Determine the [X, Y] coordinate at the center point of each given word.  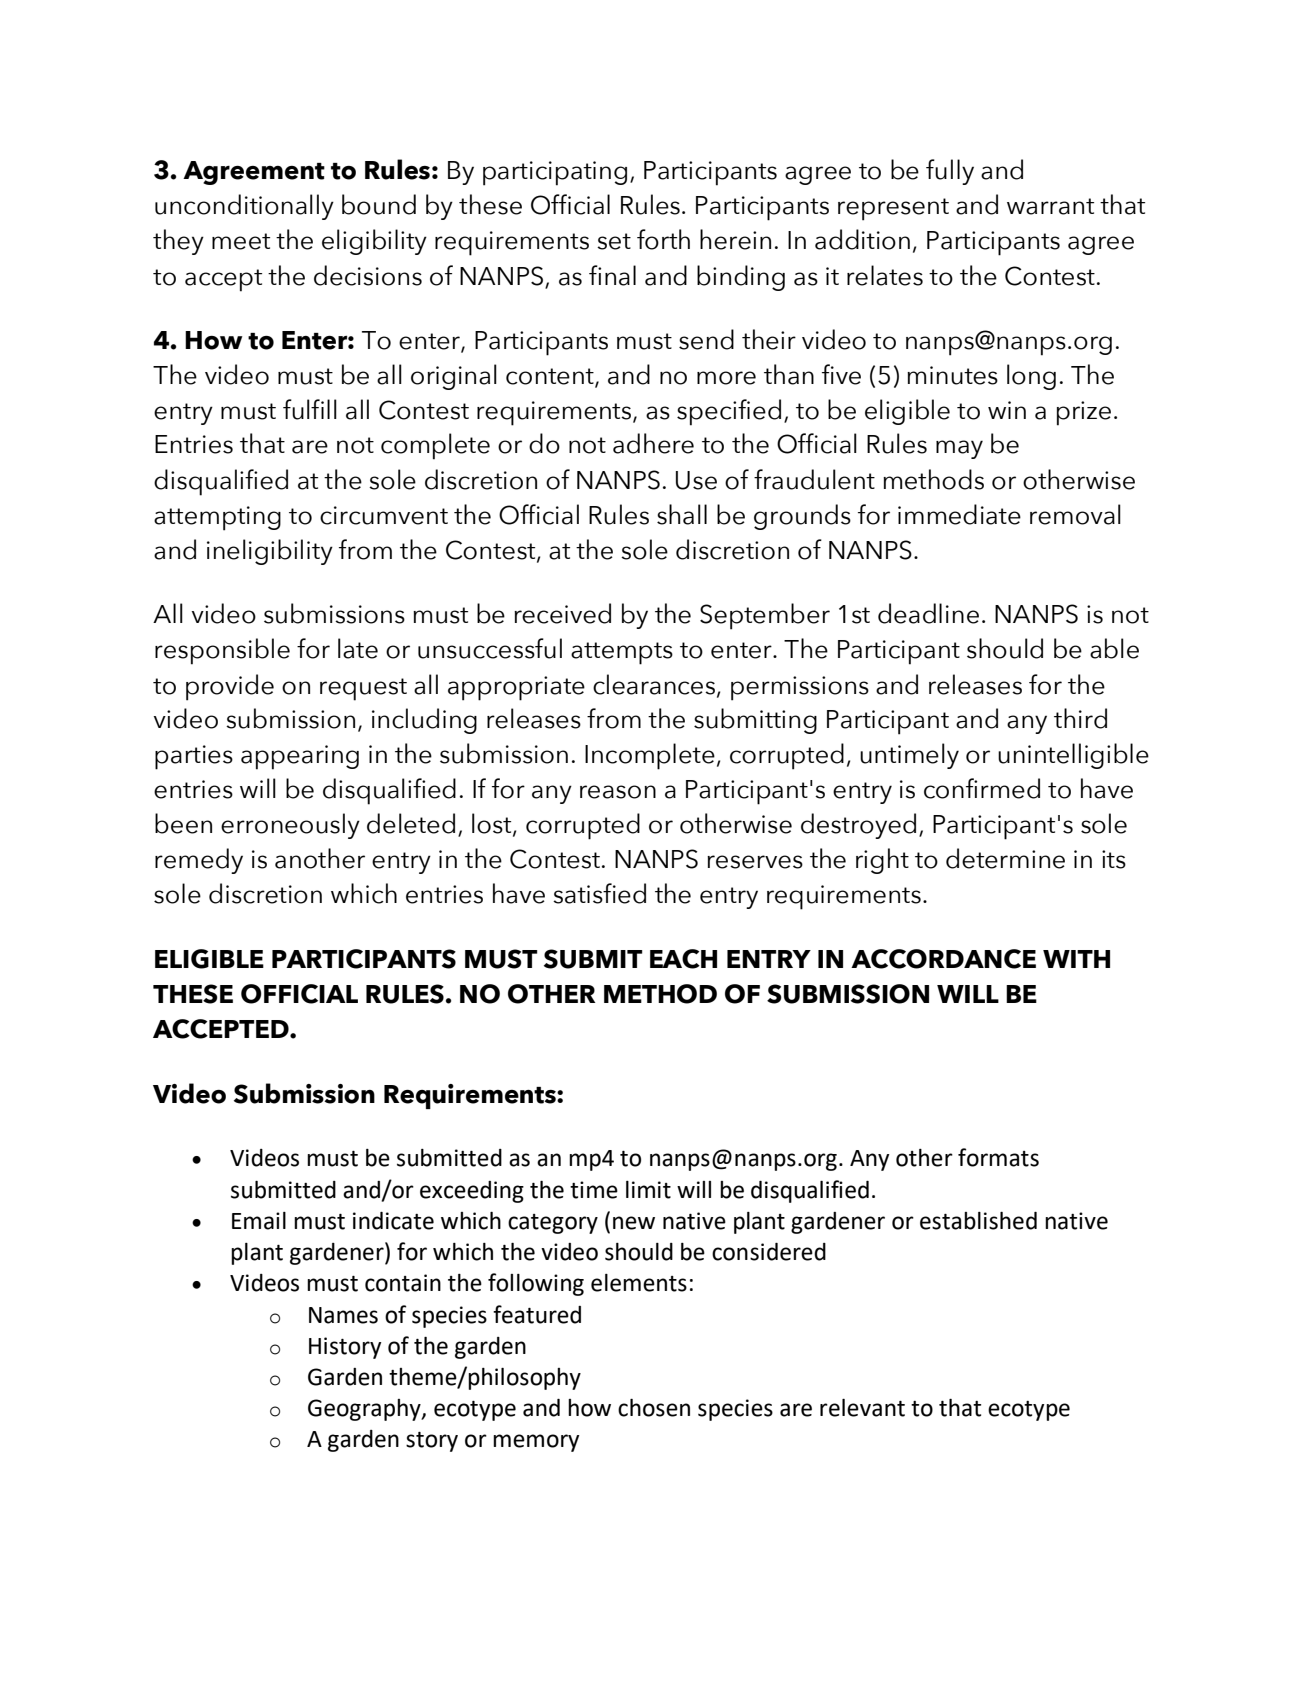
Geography [365, 1410]
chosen [654, 1408]
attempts [622, 653]
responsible [222, 651]
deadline [928, 613]
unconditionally [244, 207]
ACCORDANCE [943, 959]
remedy [199, 861]
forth [663, 239]
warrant [1050, 206]
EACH [683, 959]
